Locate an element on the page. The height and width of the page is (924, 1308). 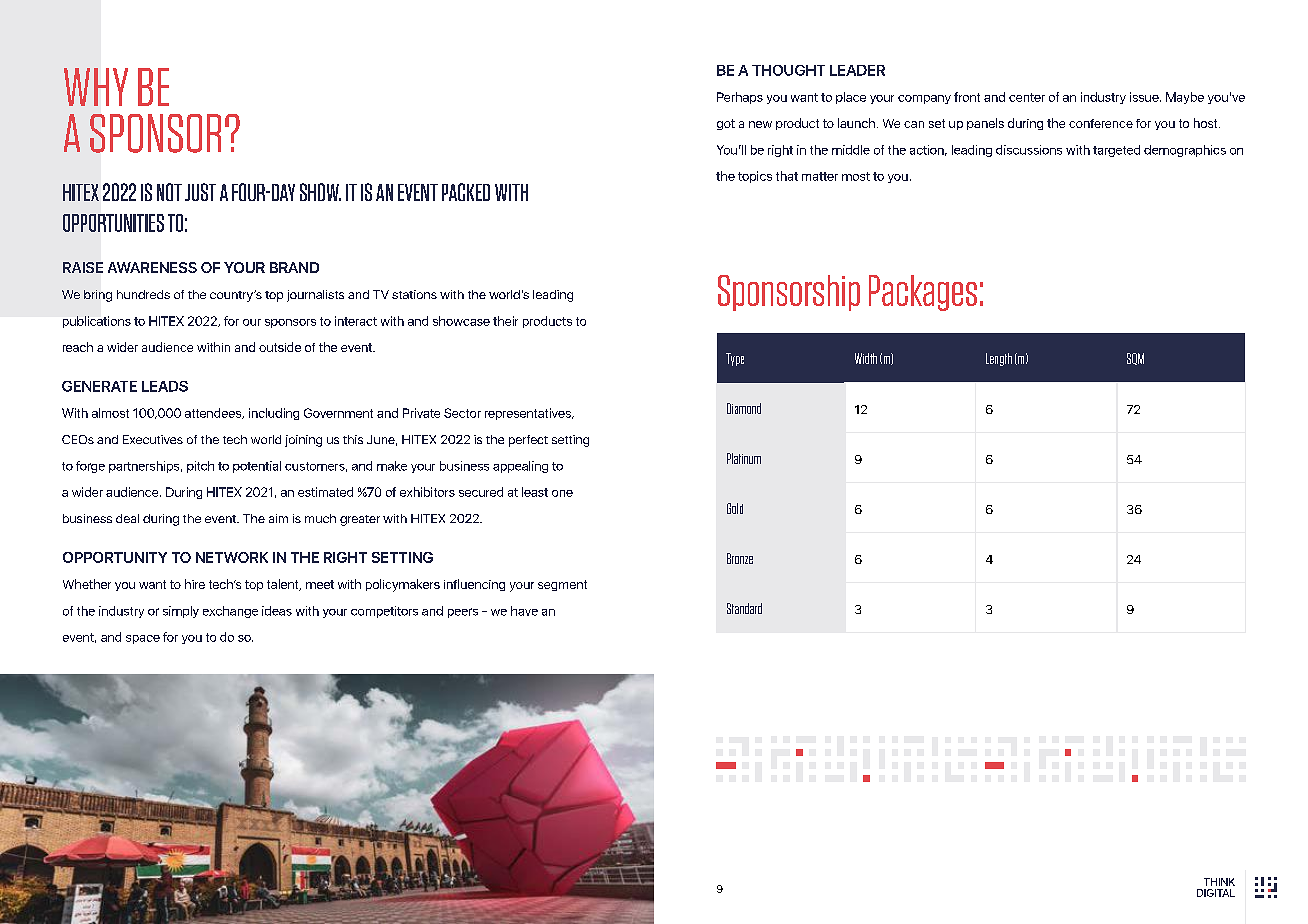
Perhaps is located at coordinates (740, 98).
